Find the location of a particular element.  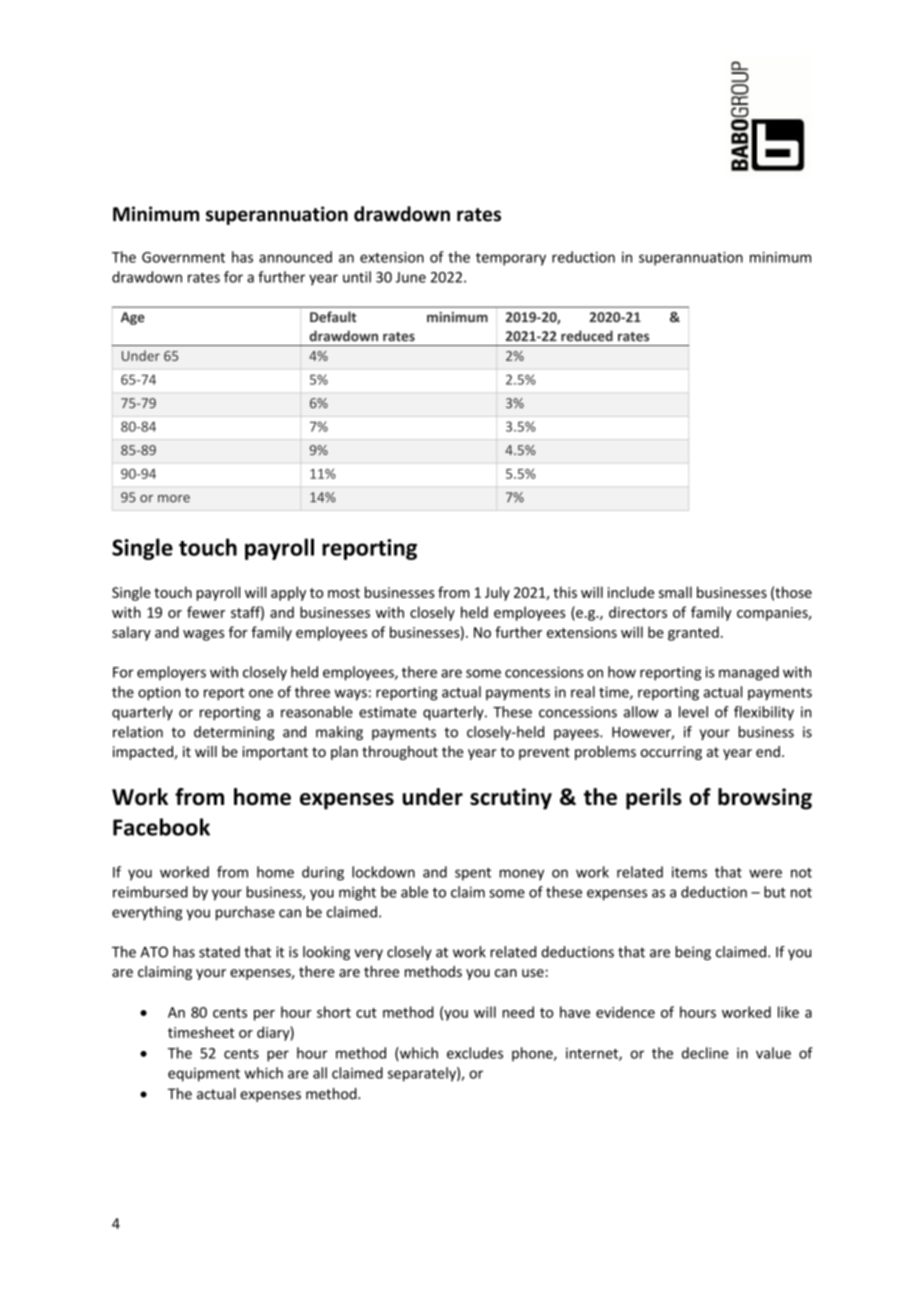

July is located at coordinates (497, 593).
